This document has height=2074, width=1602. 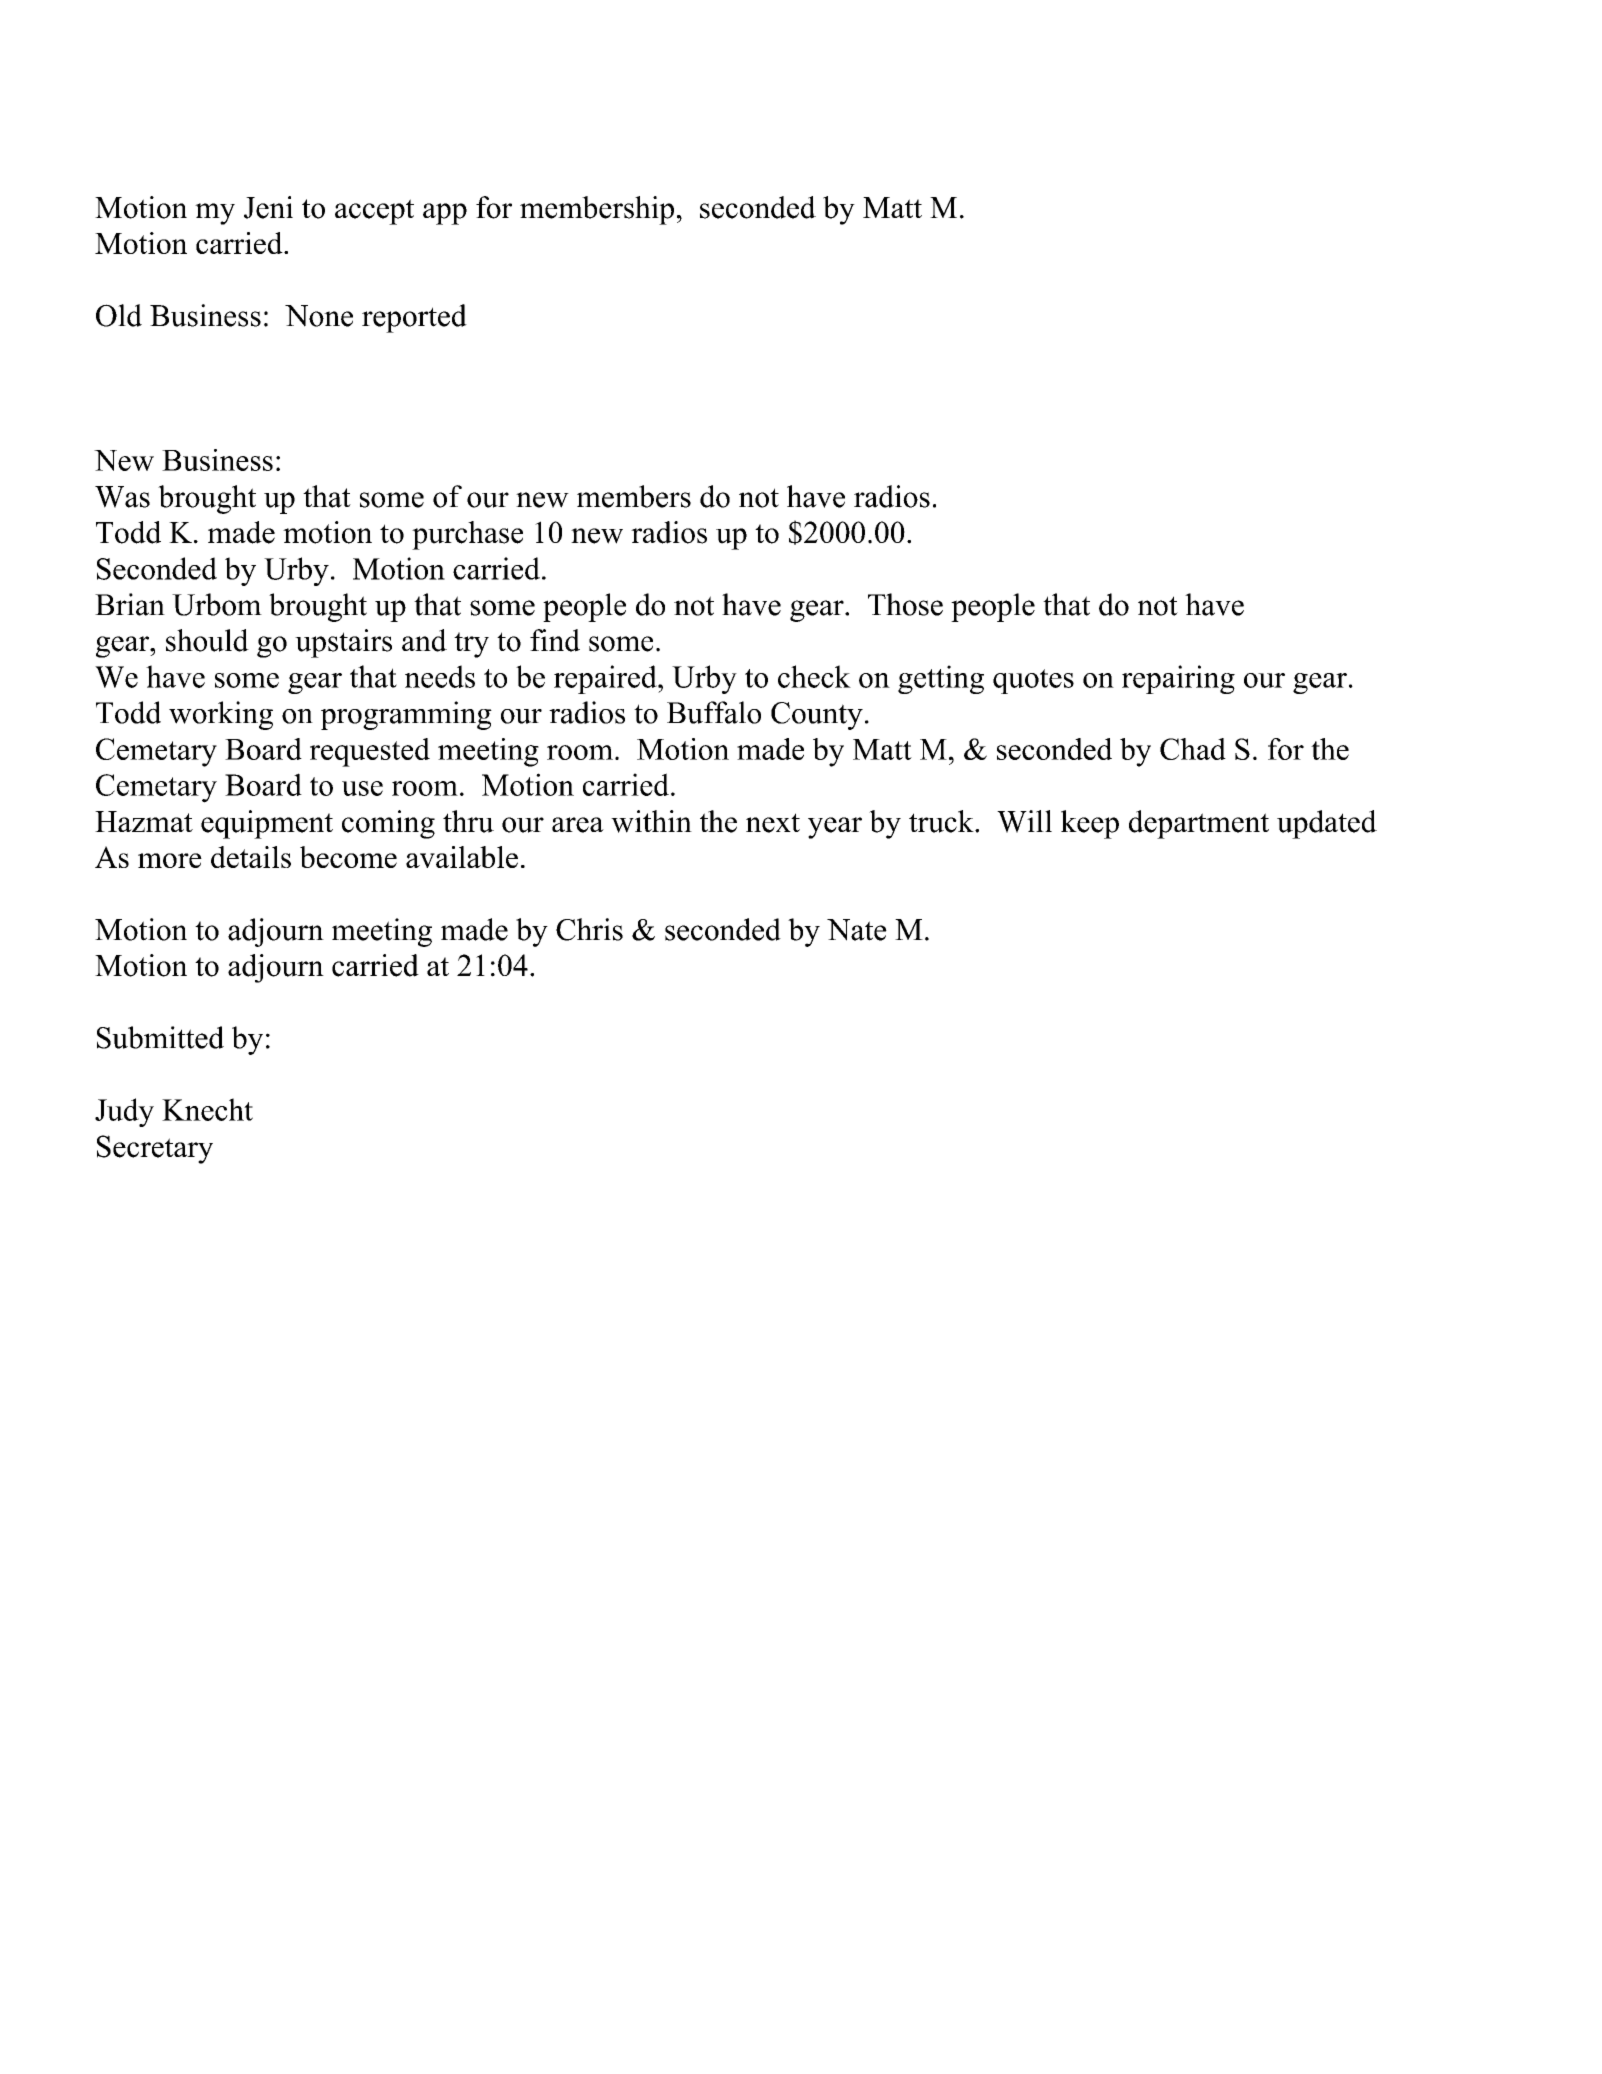 I want to click on department, so click(x=1199, y=824).
